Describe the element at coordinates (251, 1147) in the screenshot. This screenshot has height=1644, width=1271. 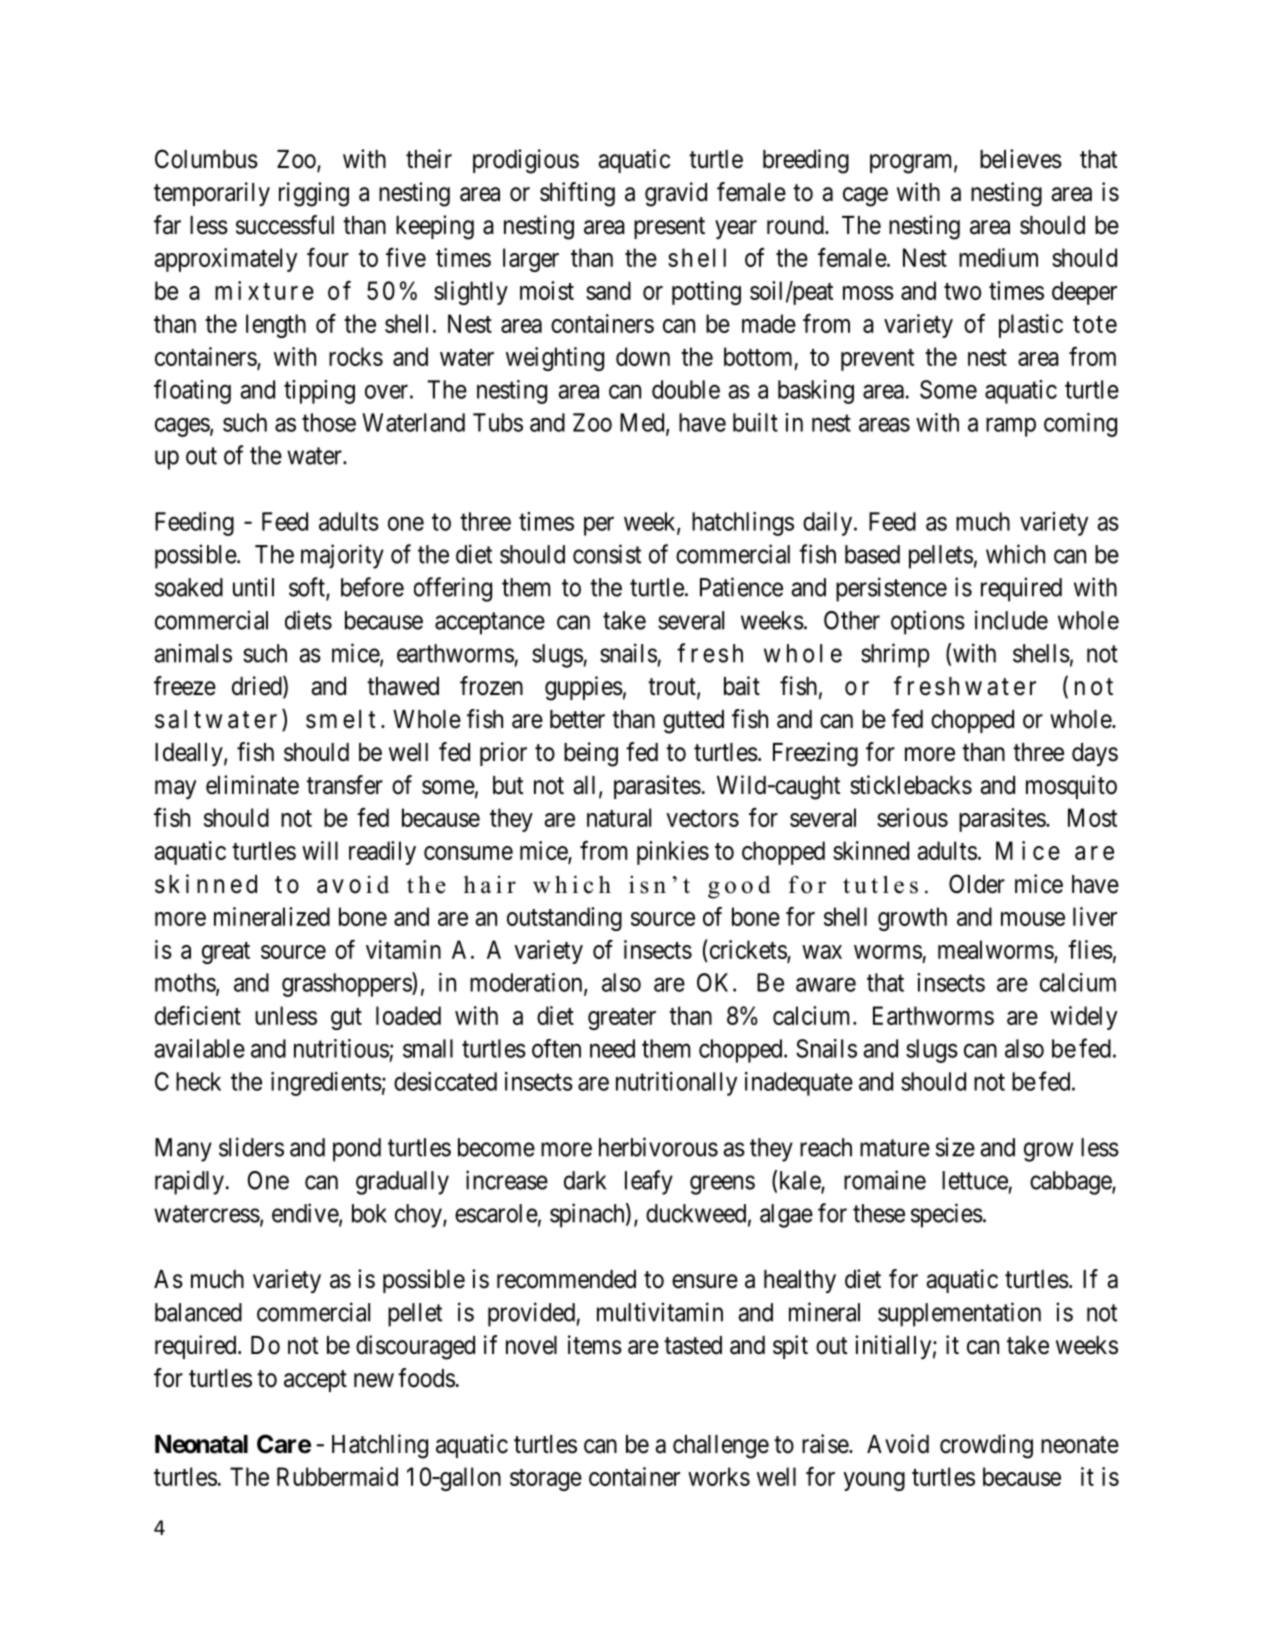
I see `sliders` at that location.
